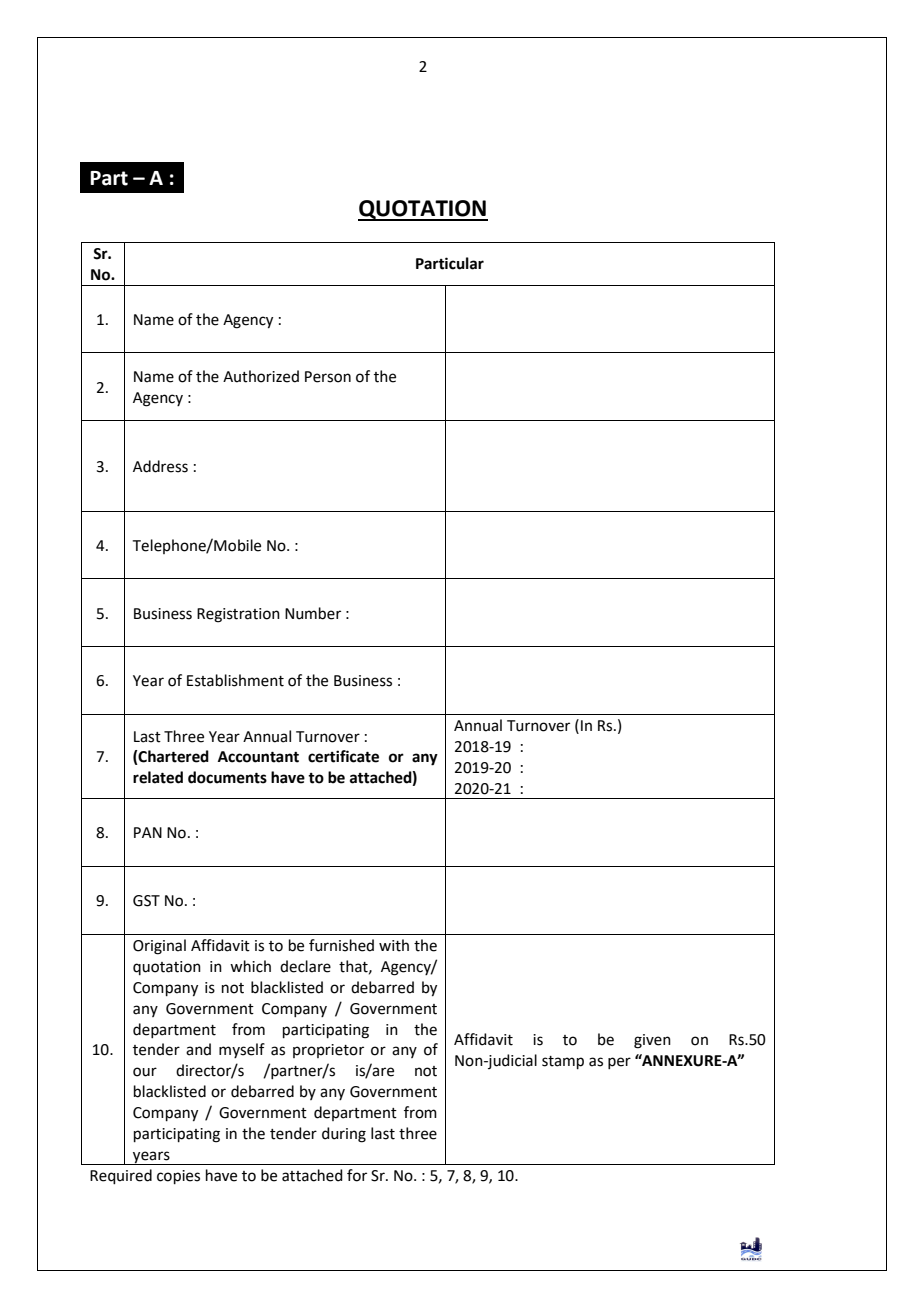 Image resolution: width=924 pixels, height=1308 pixels. I want to click on copies, so click(178, 1177).
